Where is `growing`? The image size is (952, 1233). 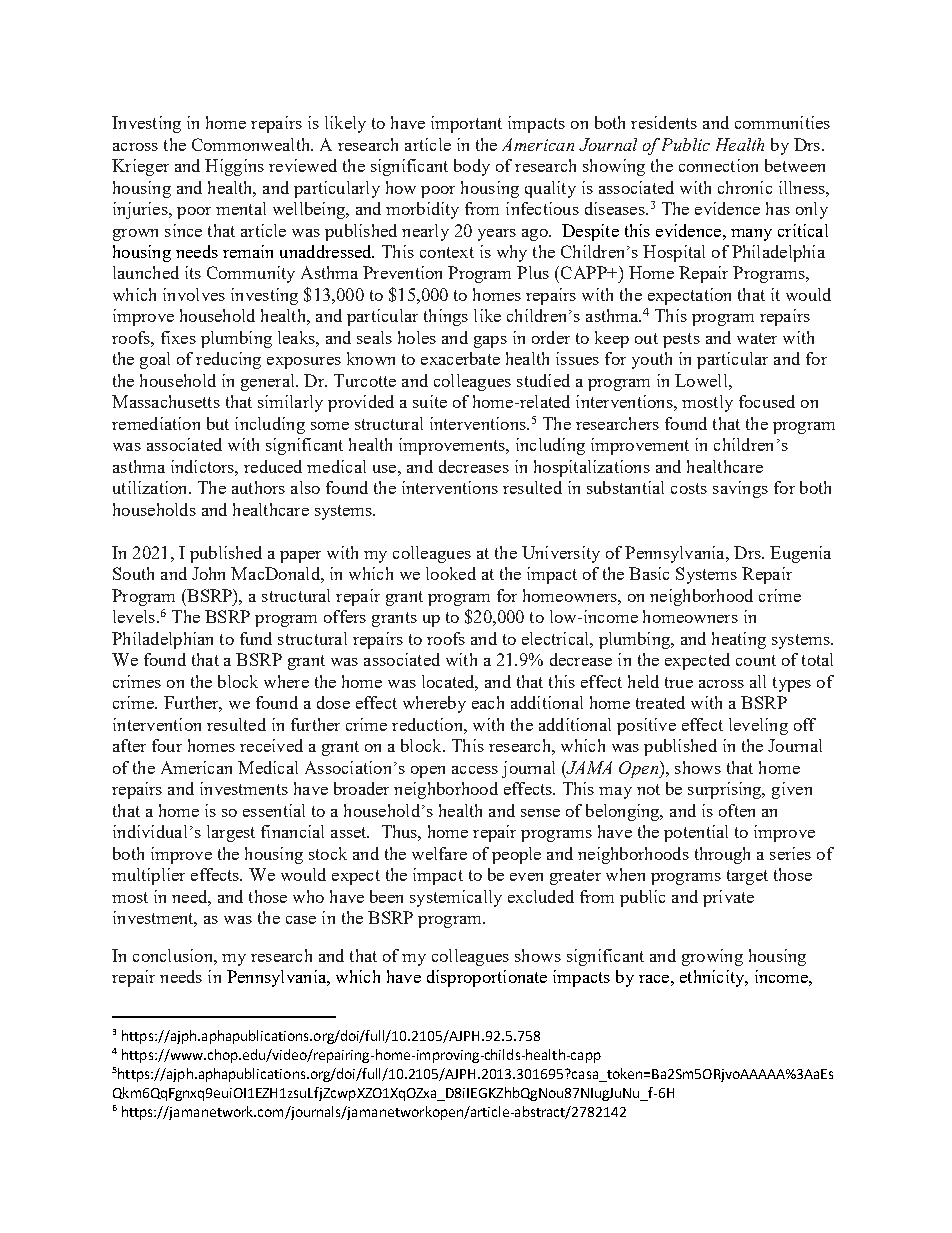 growing is located at coordinates (712, 957).
